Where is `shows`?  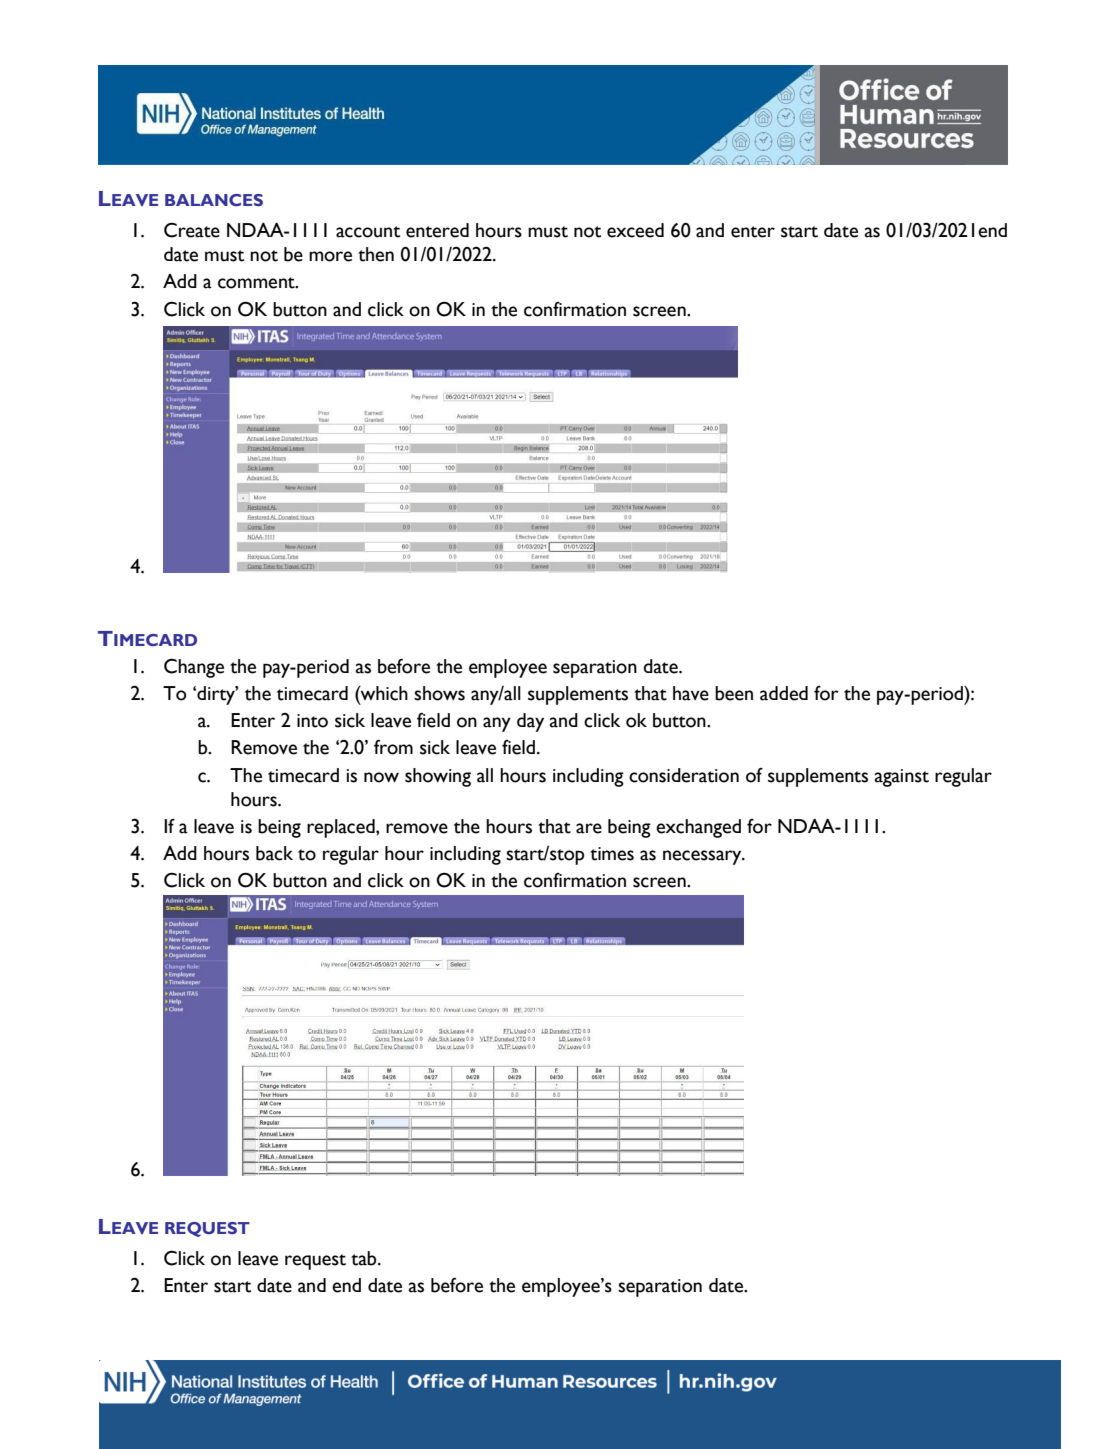 shows is located at coordinates (439, 693).
